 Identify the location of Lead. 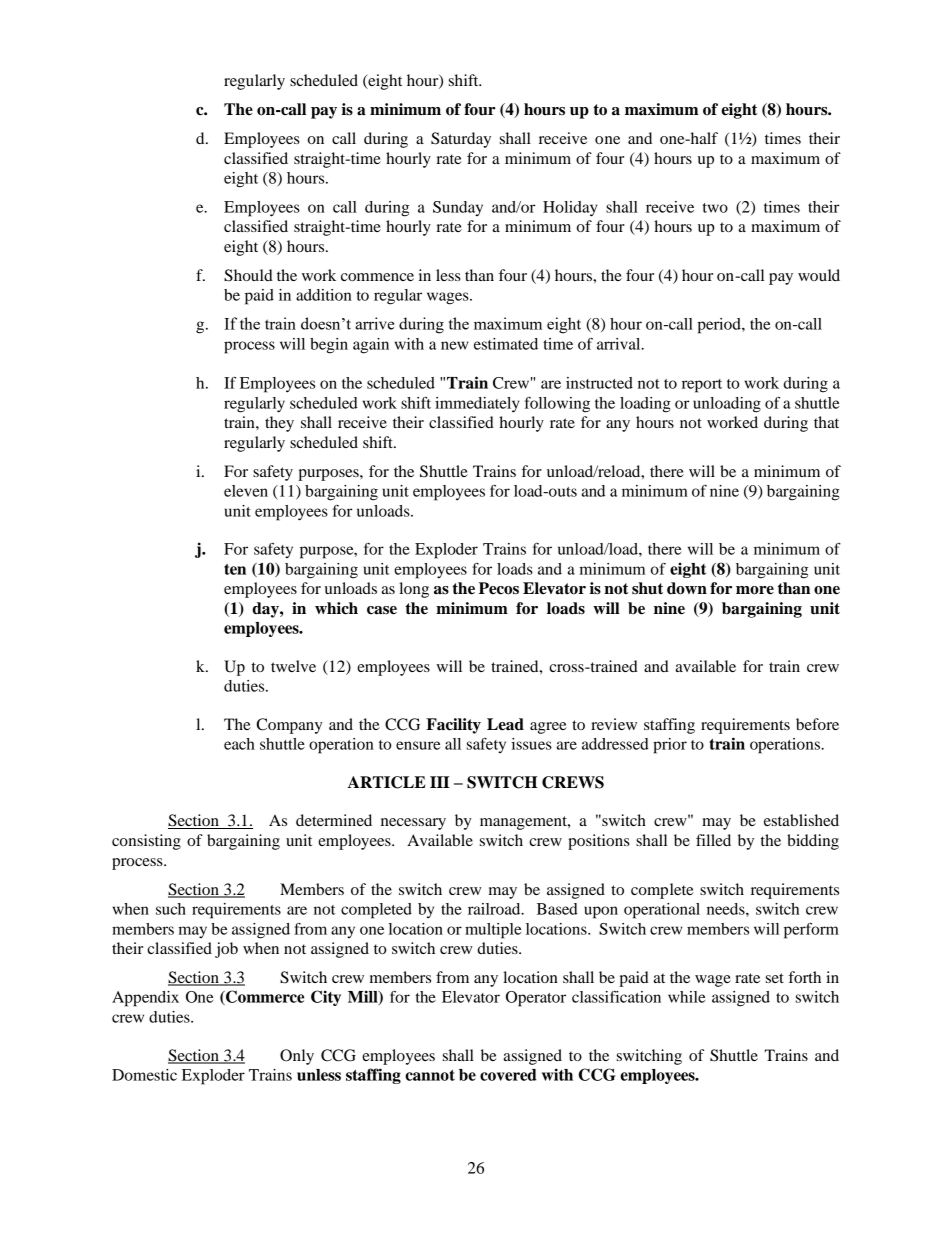
(505, 724).
